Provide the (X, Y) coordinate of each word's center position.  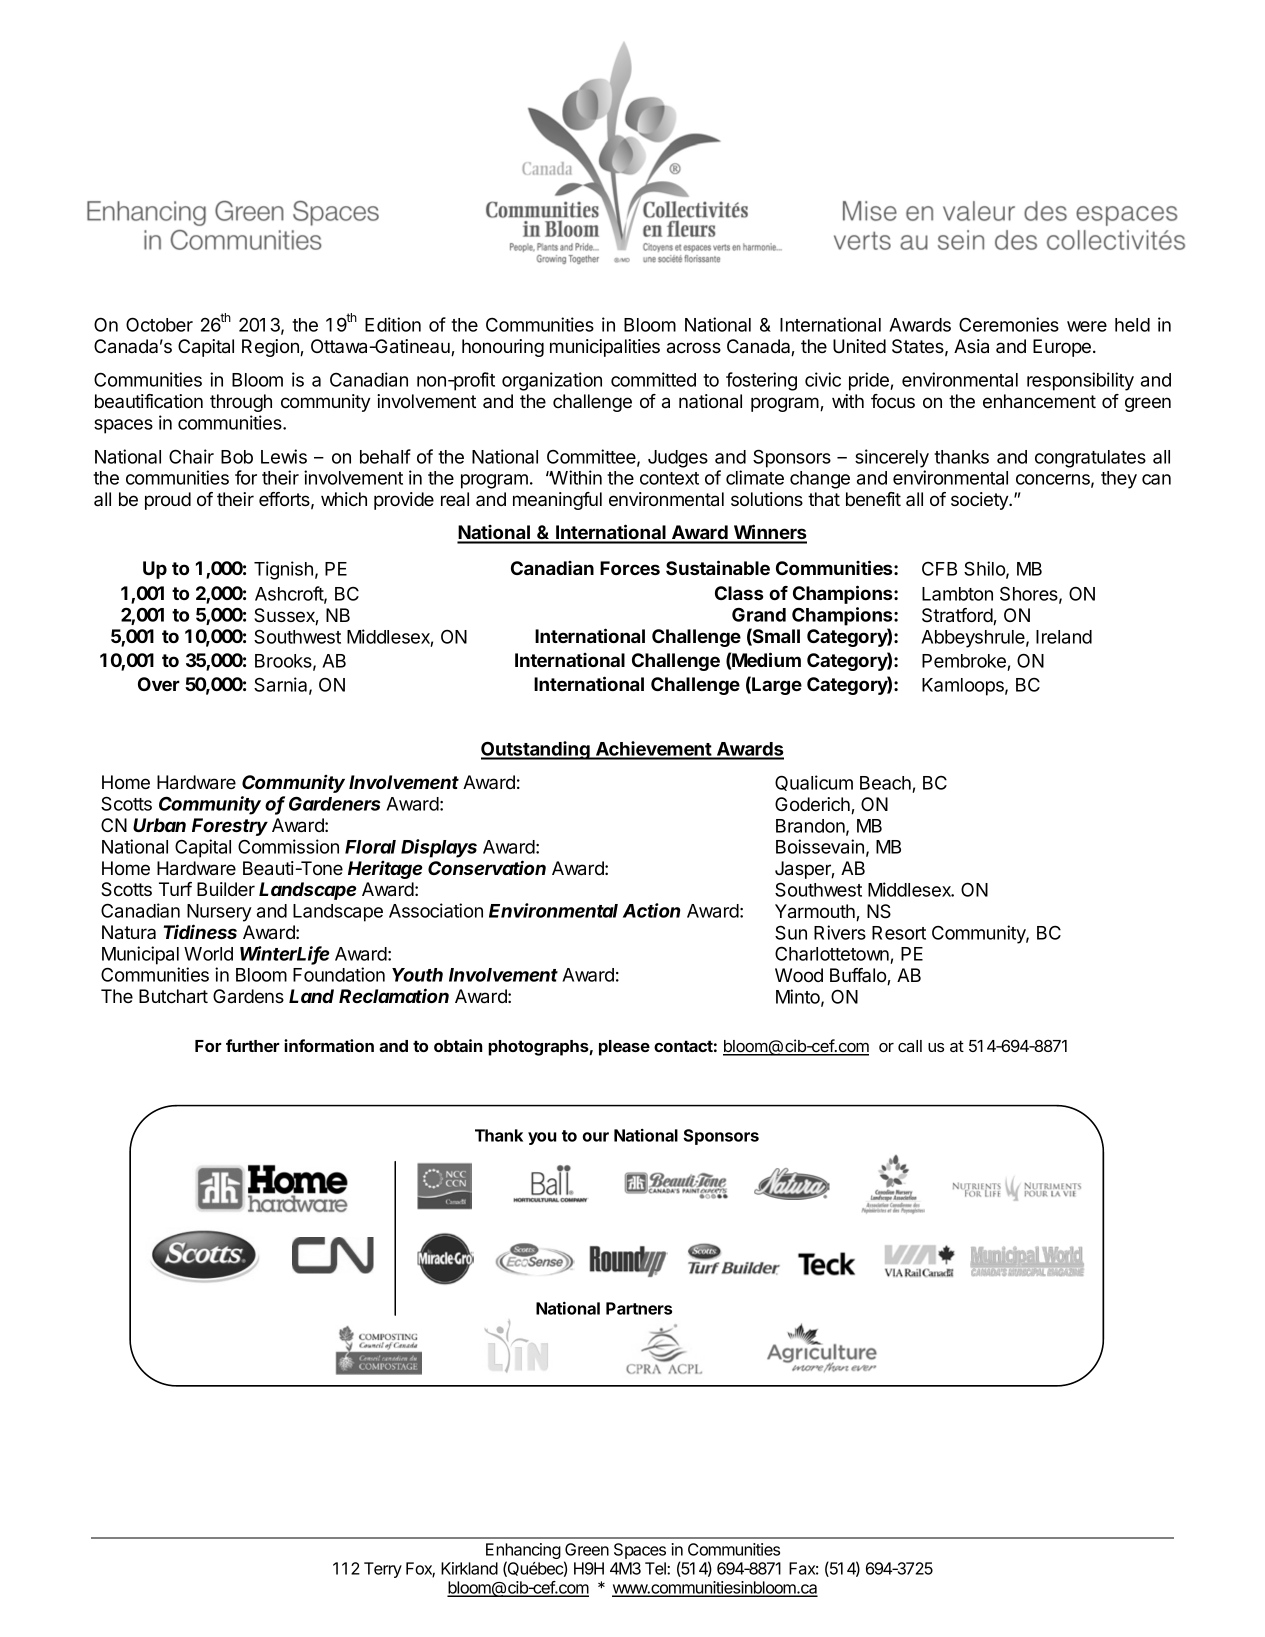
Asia (971, 346)
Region (271, 348)
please (624, 1048)
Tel (656, 1568)
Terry (383, 1570)
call (910, 1046)
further (253, 1045)
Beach (885, 783)
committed (653, 379)
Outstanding (536, 750)
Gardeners (335, 803)
